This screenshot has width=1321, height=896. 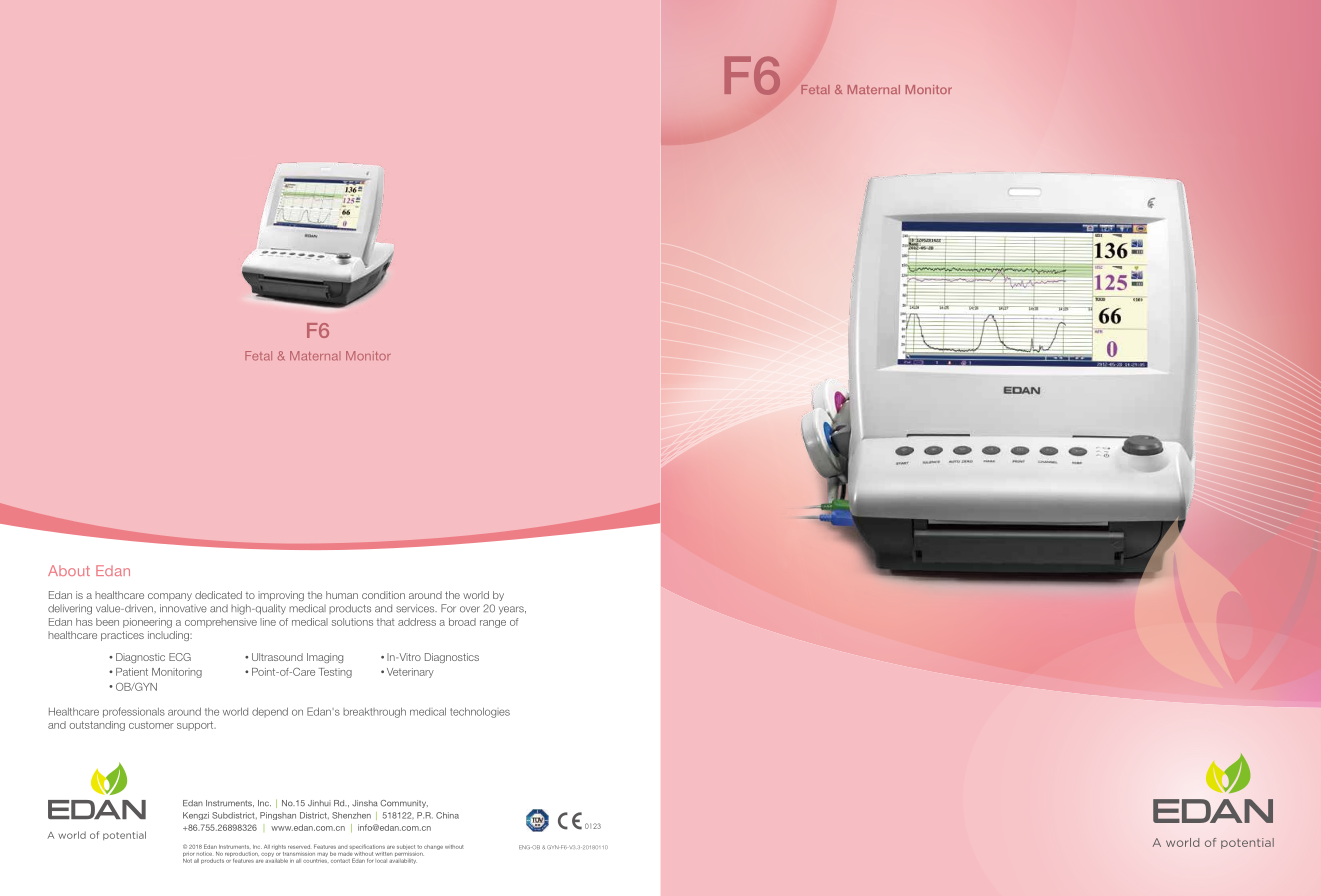 I want to click on rights, so click(x=279, y=847).
